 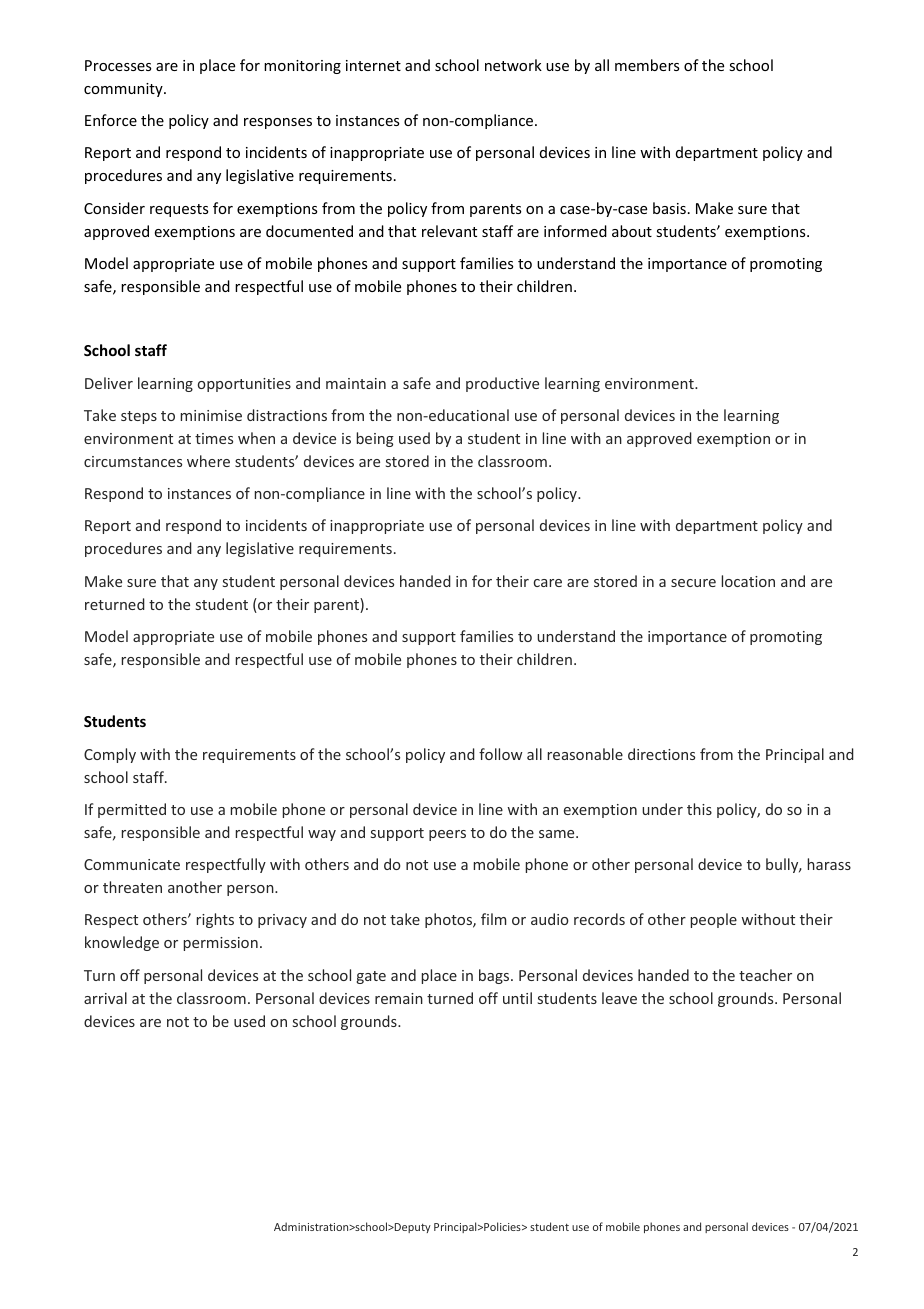 What do you see at coordinates (208, 461) in the screenshot?
I see `where` at bounding box center [208, 461].
